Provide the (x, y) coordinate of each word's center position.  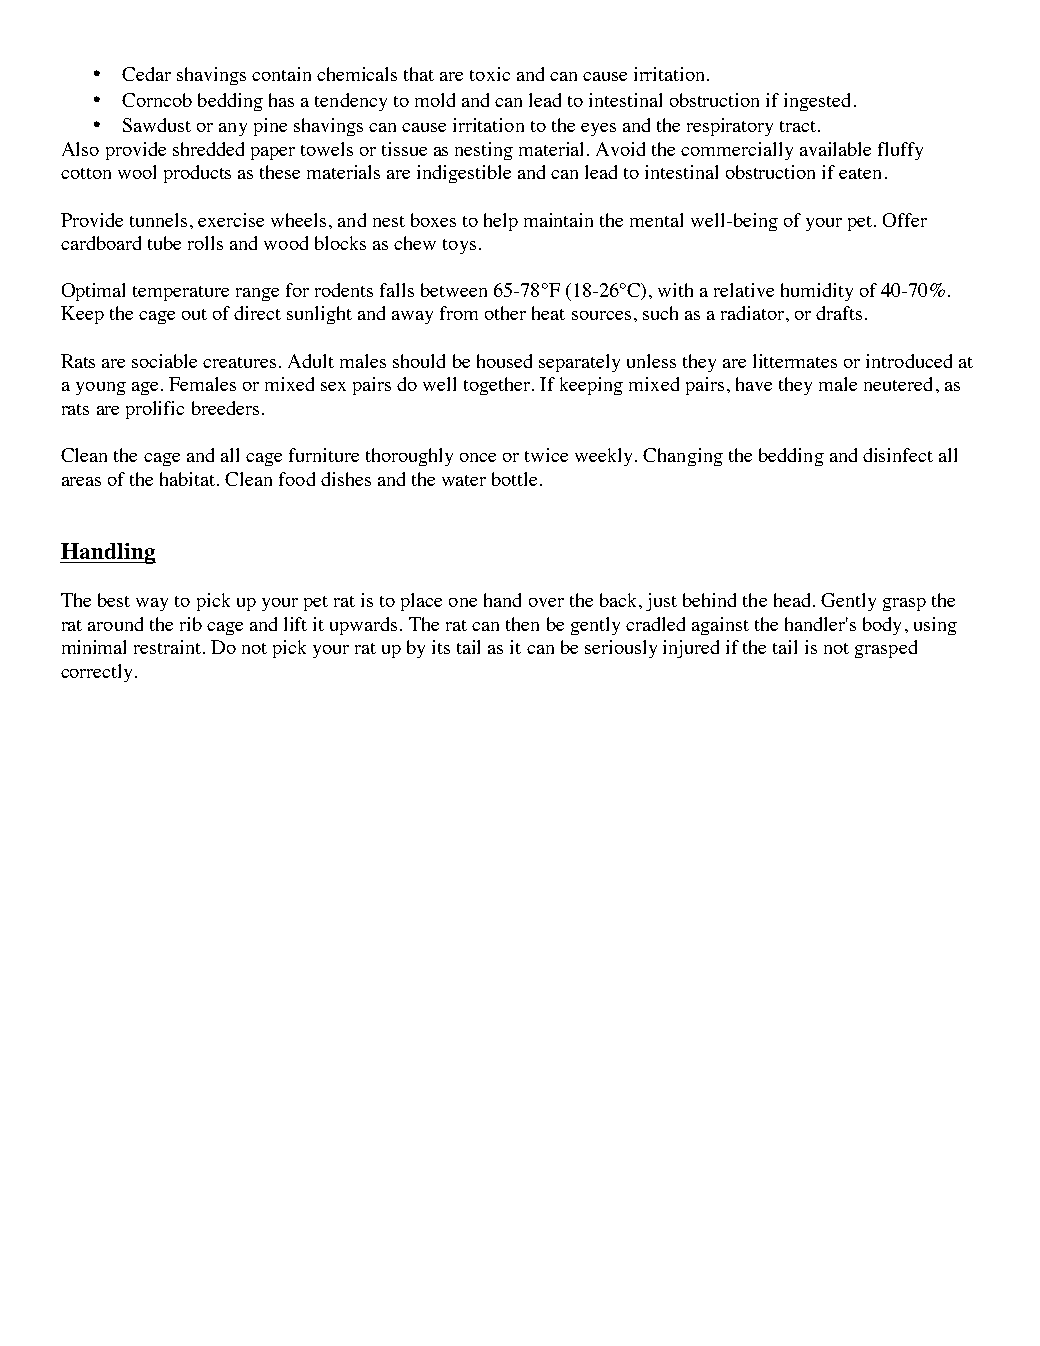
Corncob (157, 100)
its (441, 647)
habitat (189, 479)
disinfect (898, 455)
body (882, 626)
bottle (514, 479)
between (454, 290)
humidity (817, 292)
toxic (490, 74)
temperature (181, 293)
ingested (817, 102)
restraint (167, 647)
